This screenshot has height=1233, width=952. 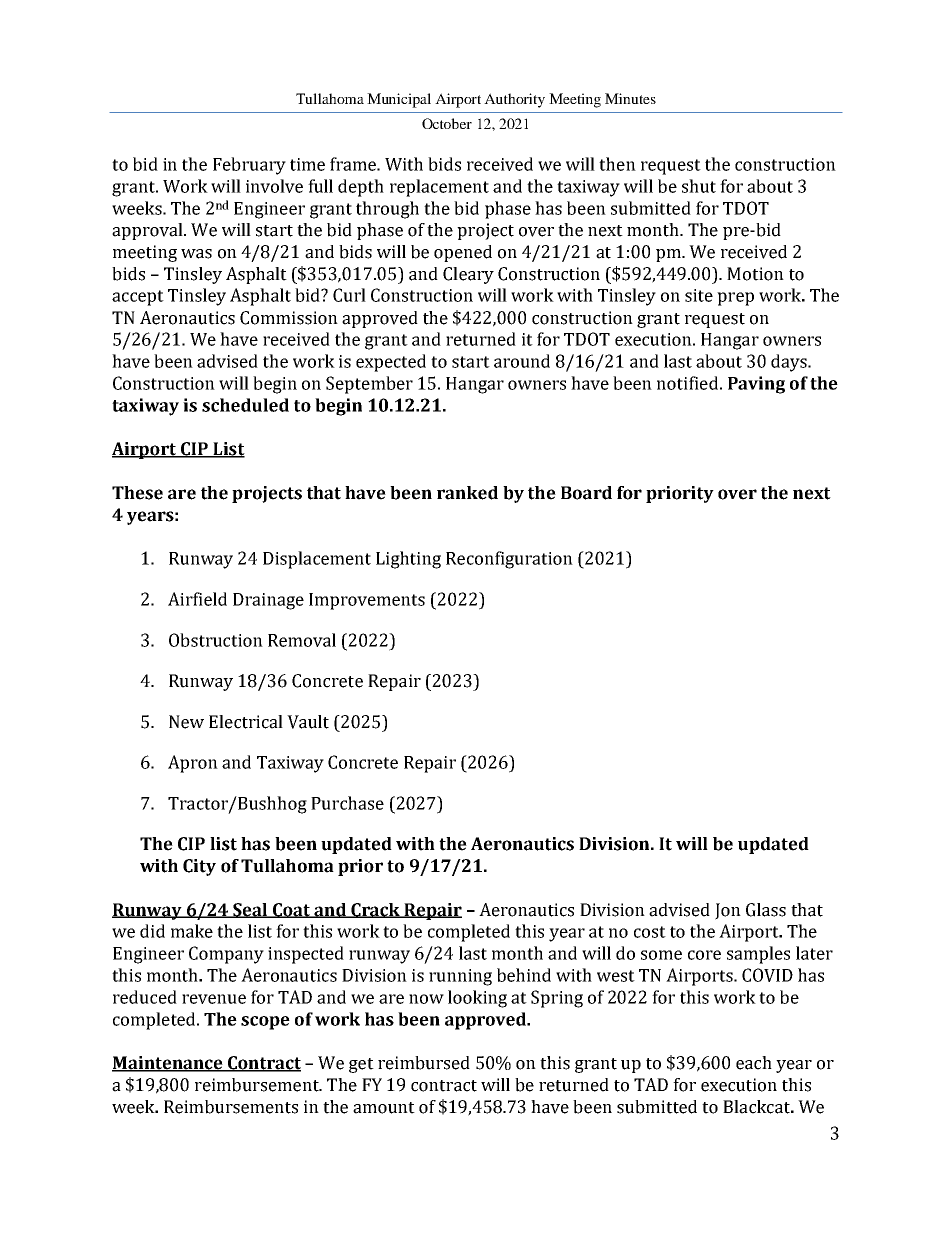 I want to click on Crack, so click(x=376, y=910).
